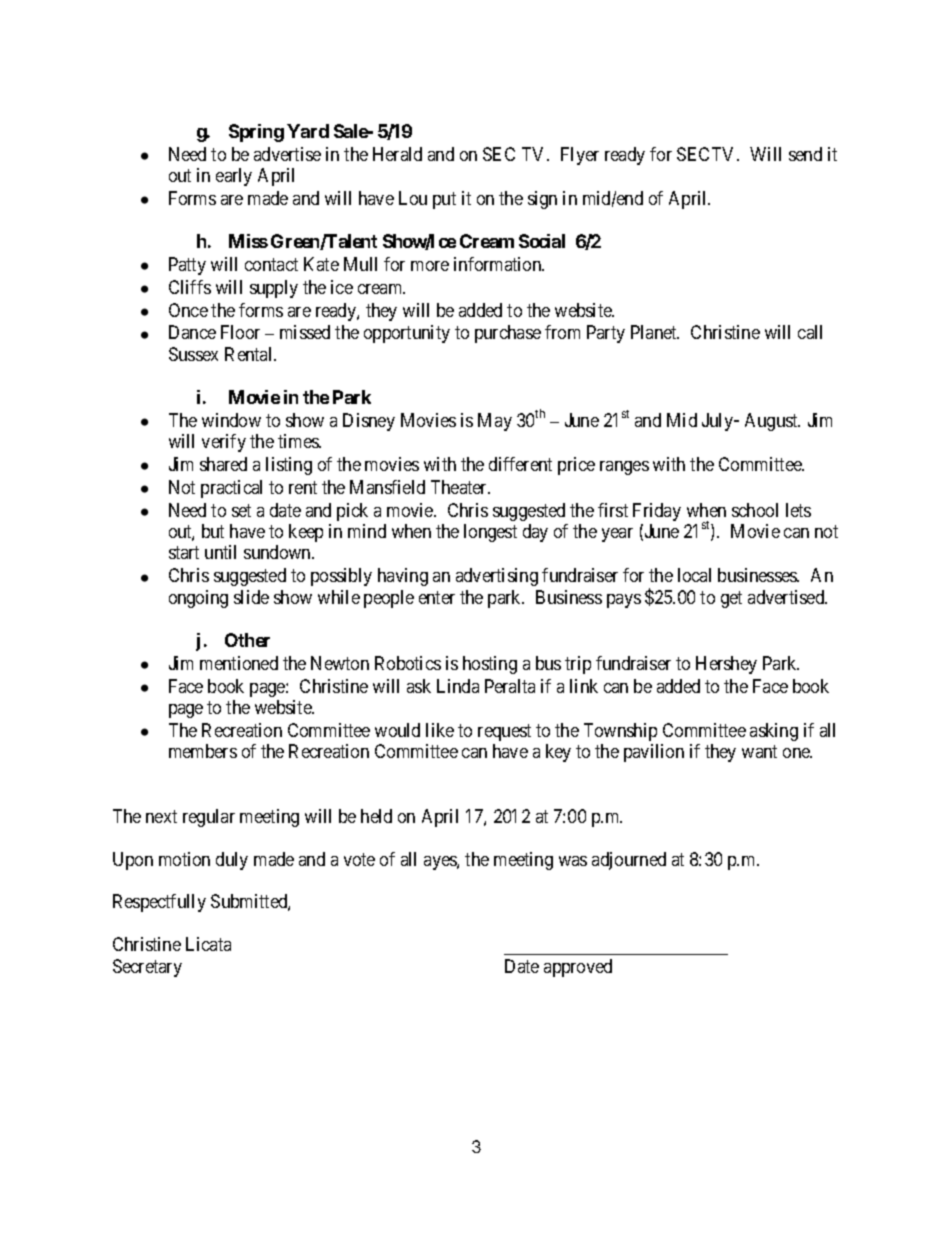 This document has width=952, height=1233. What do you see at coordinates (234, 177) in the document?
I see `early` at bounding box center [234, 177].
